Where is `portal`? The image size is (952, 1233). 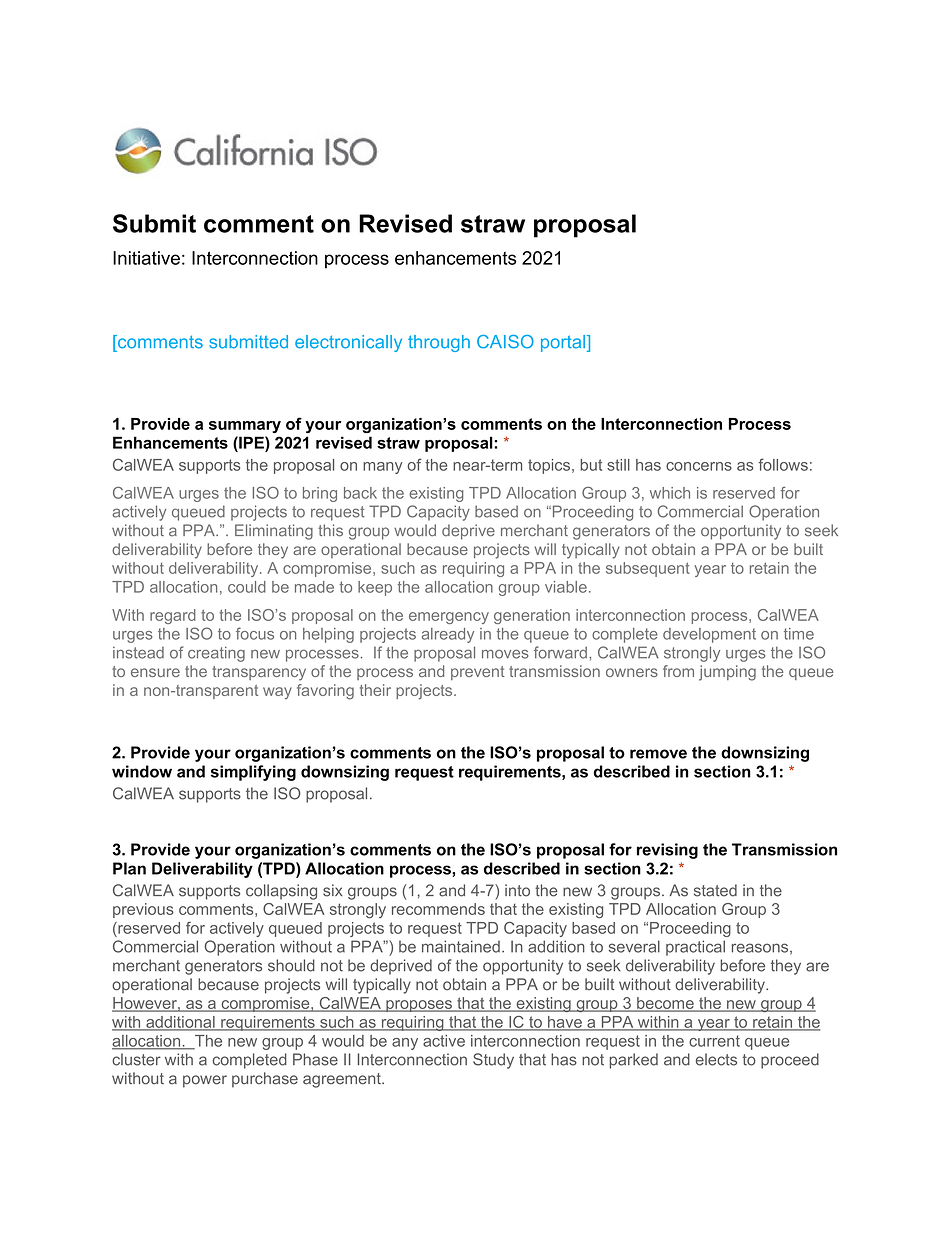 portal is located at coordinates (564, 343).
